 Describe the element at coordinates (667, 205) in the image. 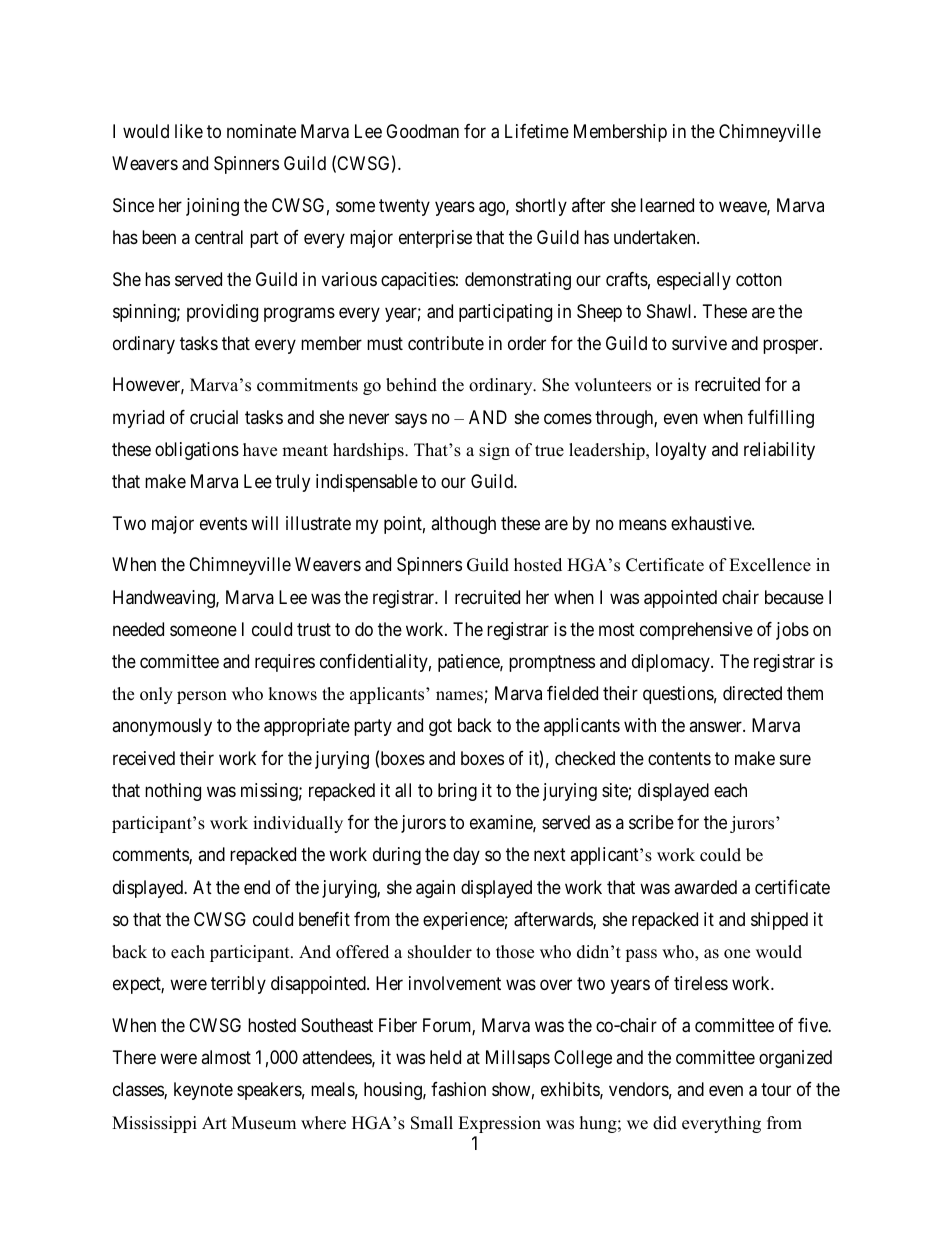

I see `learned` at that location.
